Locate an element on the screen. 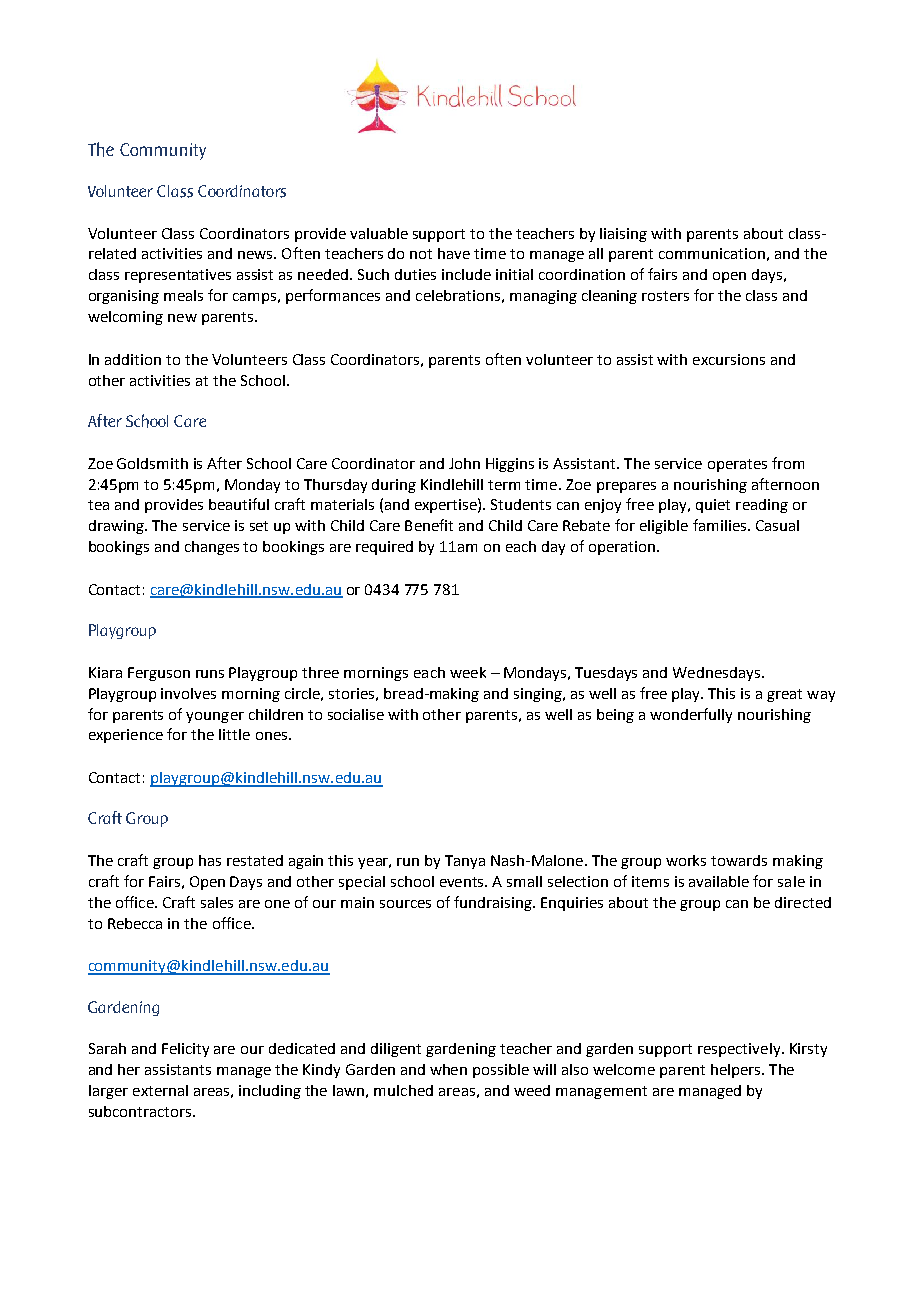 This screenshot has width=924, height=1308. operates is located at coordinates (737, 465).
